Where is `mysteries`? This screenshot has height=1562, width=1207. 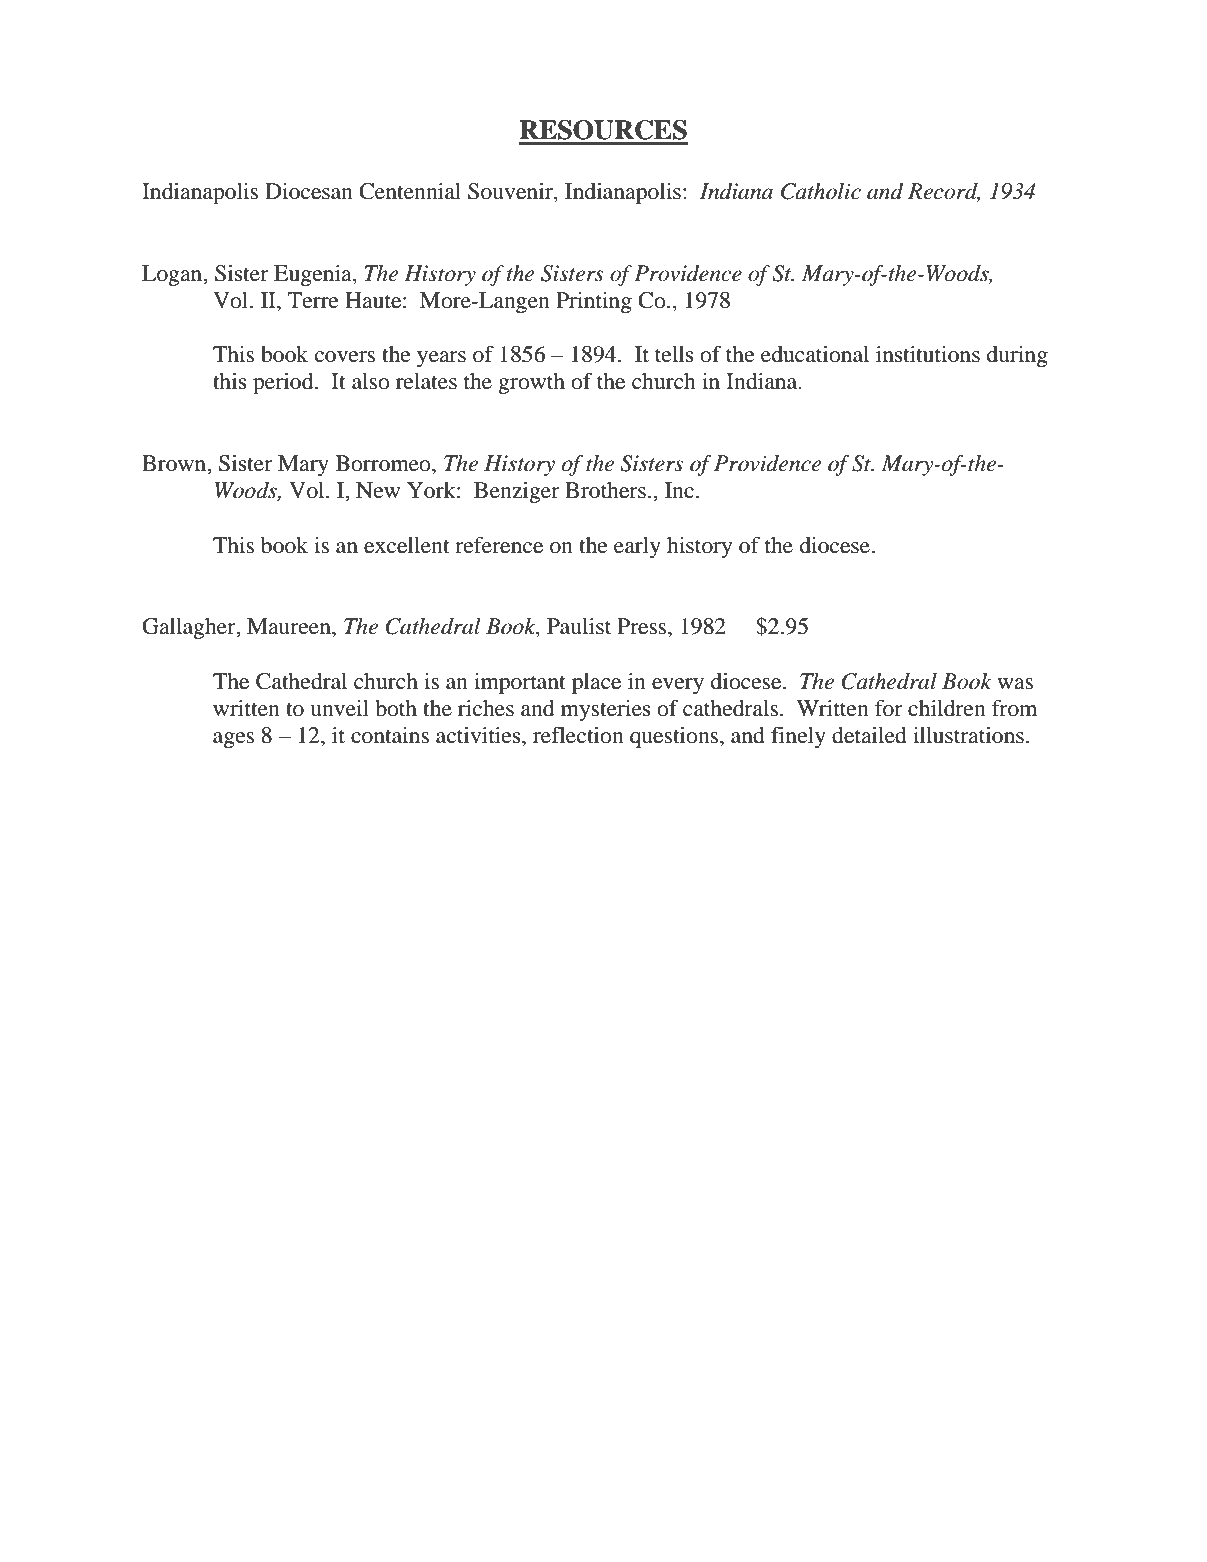
mysteries is located at coordinates (606, 710).
